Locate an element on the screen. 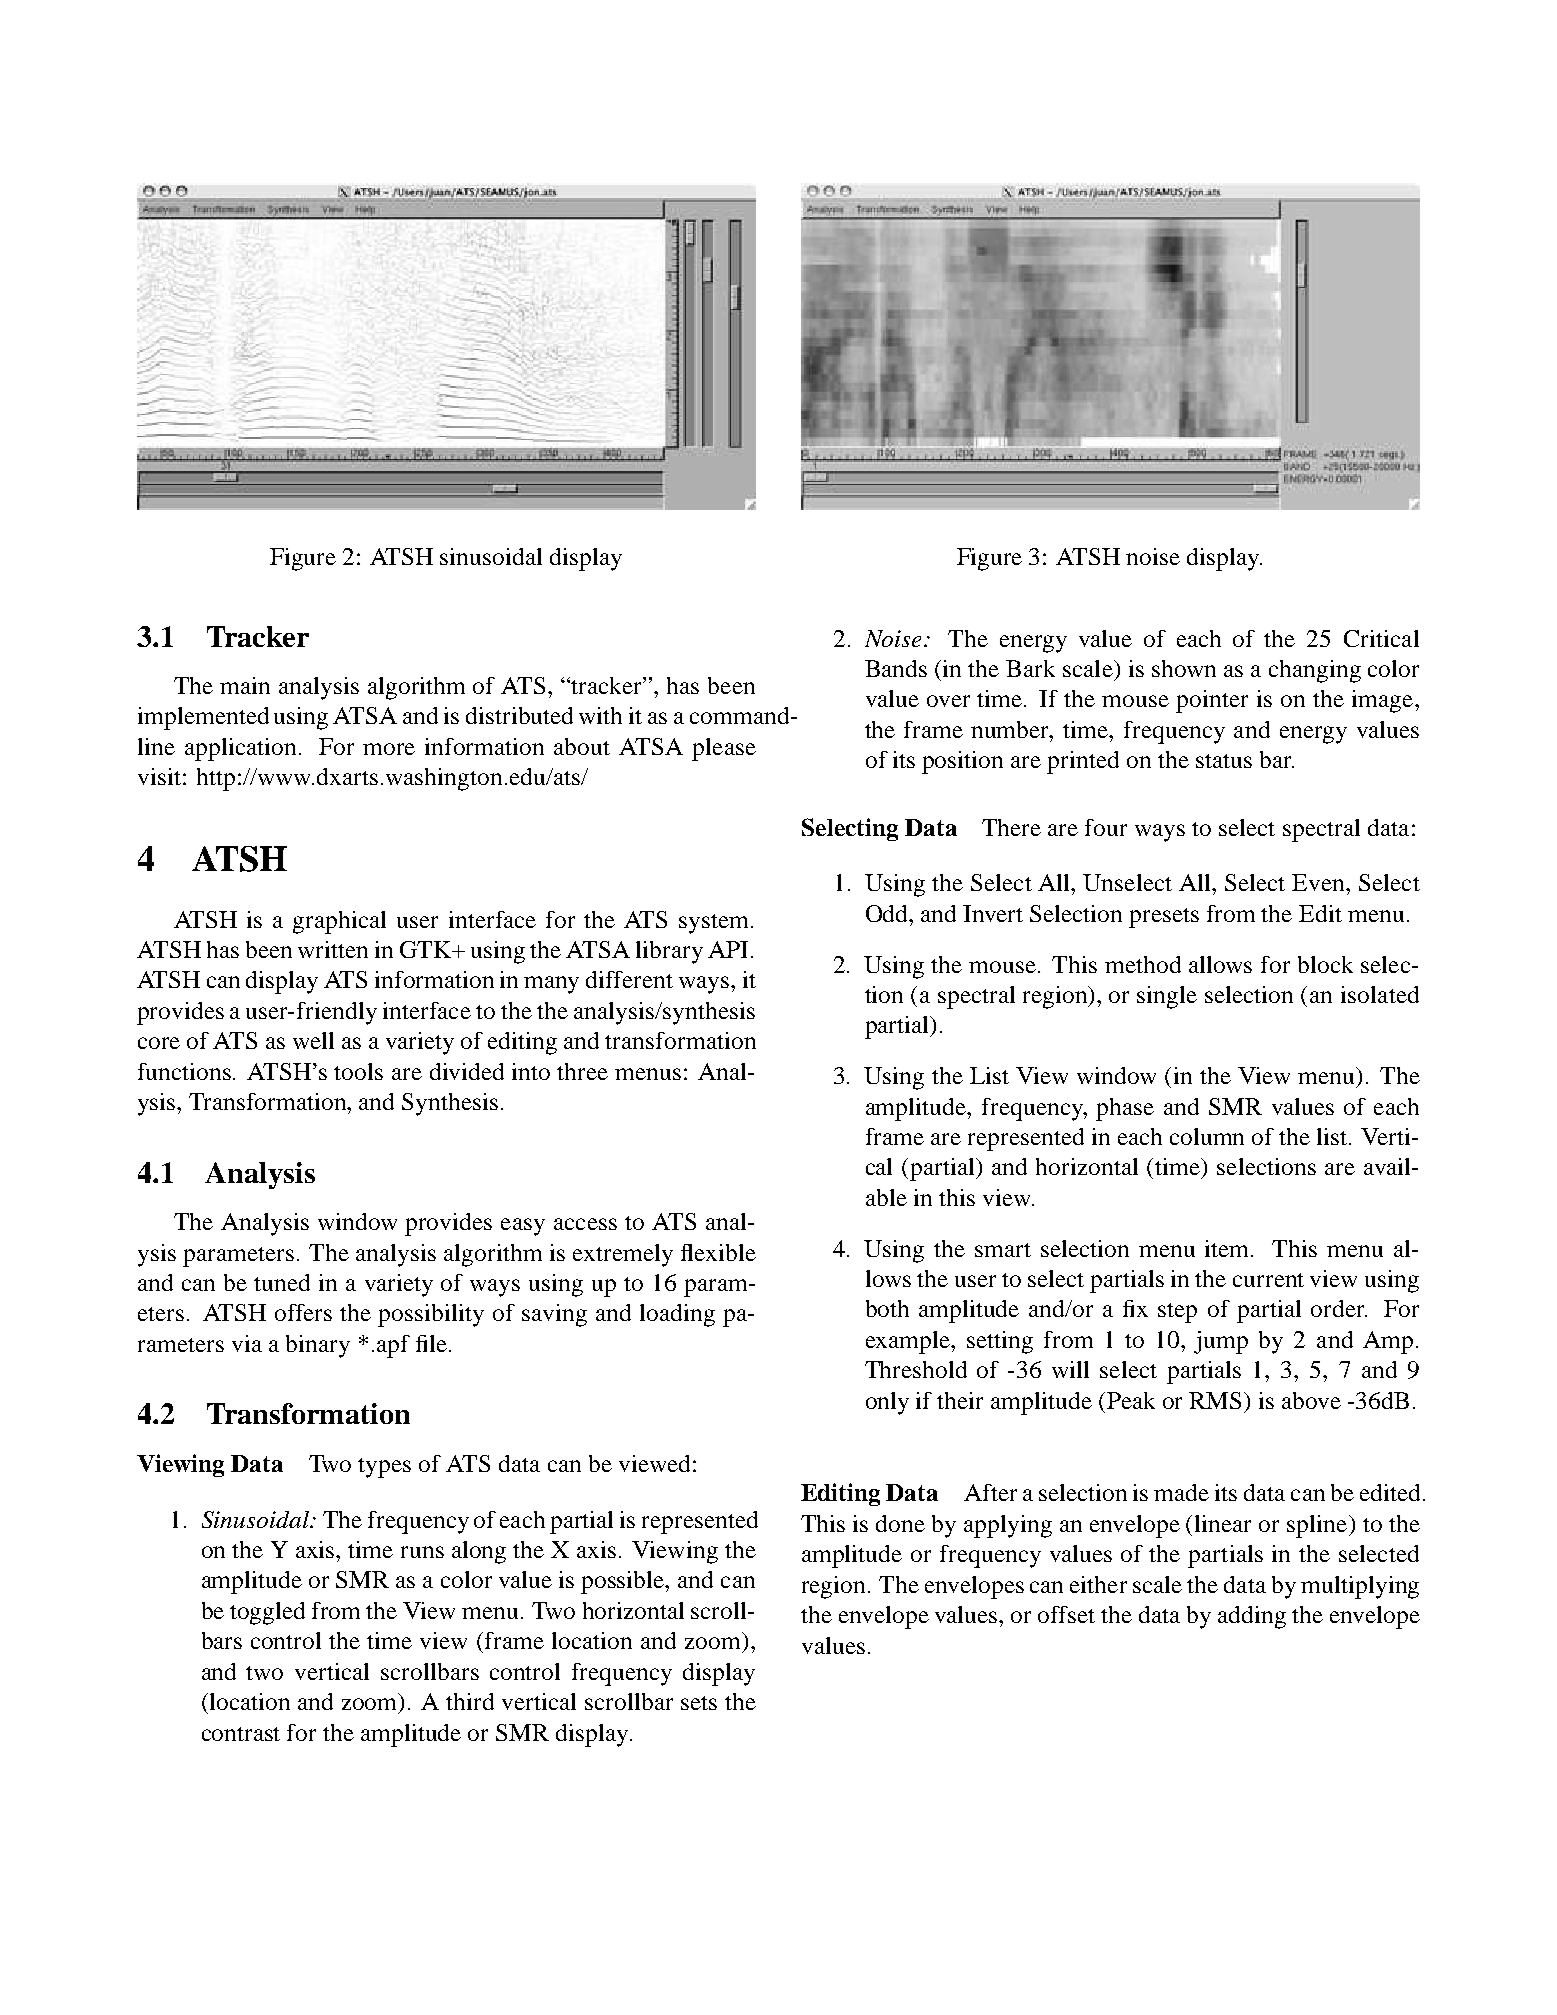 The image size is (1557, 2015). shown is located at coordinates (1184, 668).
